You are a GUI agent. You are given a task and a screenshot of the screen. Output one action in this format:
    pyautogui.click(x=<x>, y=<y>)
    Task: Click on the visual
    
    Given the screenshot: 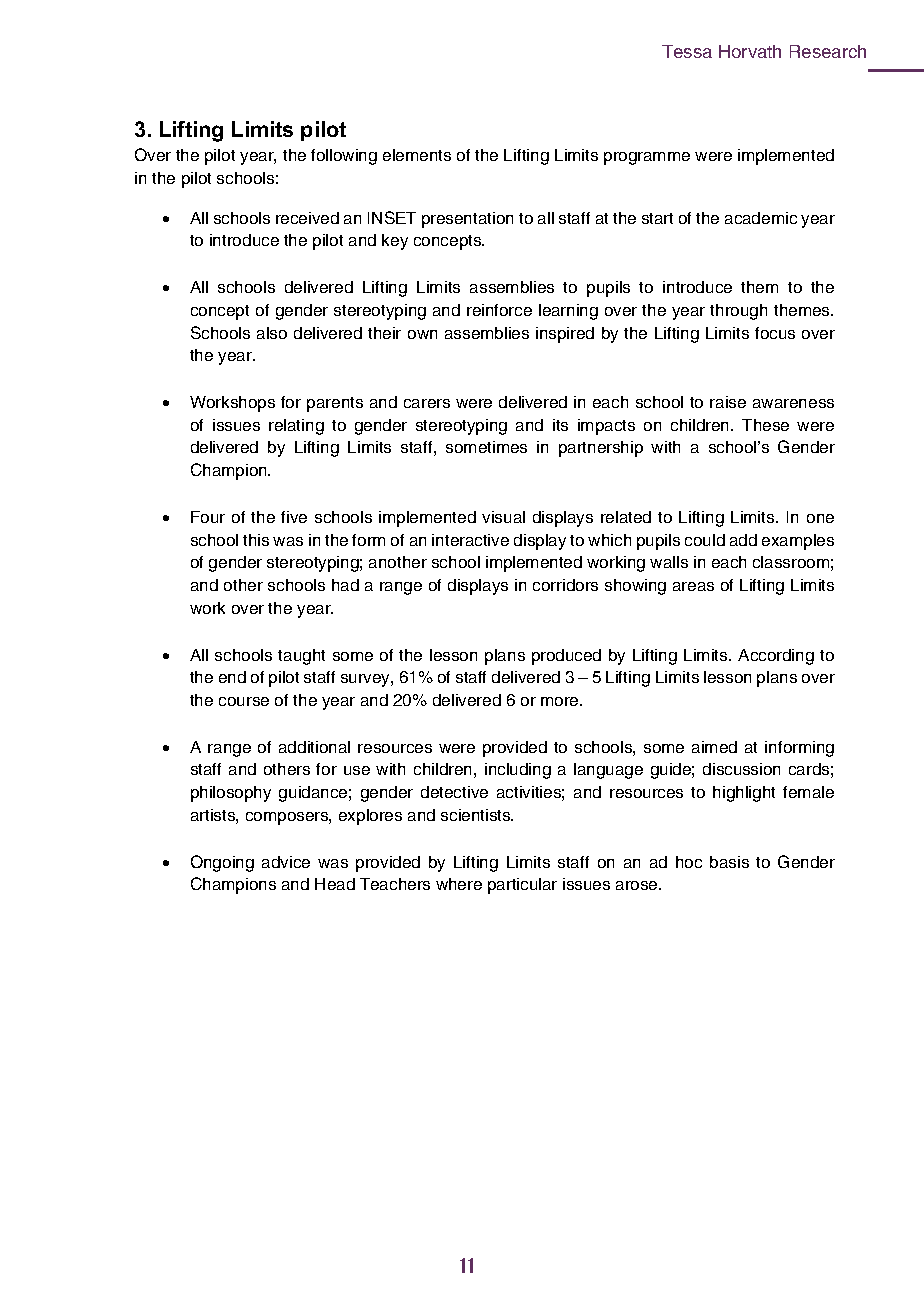 What is the action you would take?
    pyautogui.click(x=503, y=517)
